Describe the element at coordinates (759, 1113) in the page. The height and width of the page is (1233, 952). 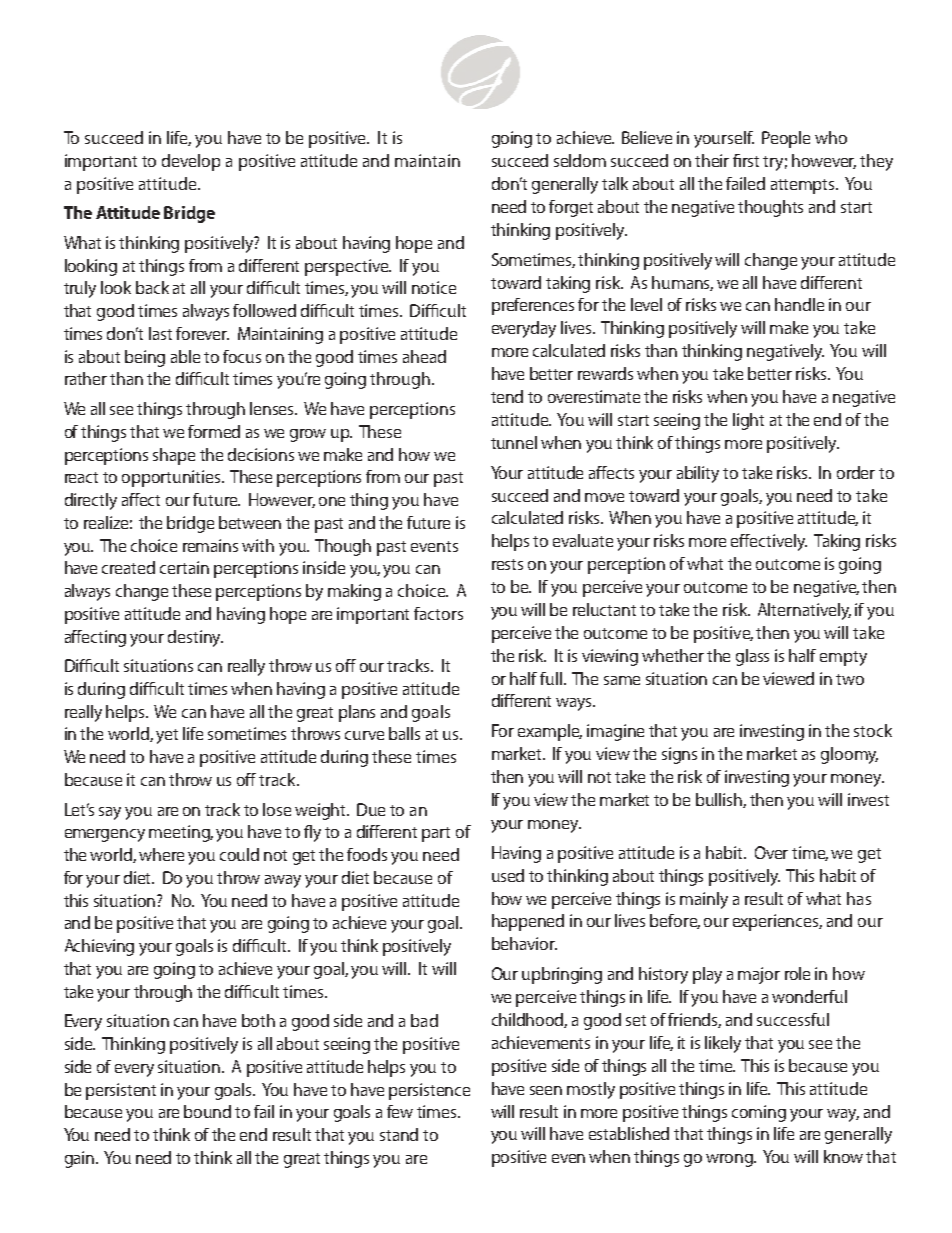
I see `coming` at that location.
